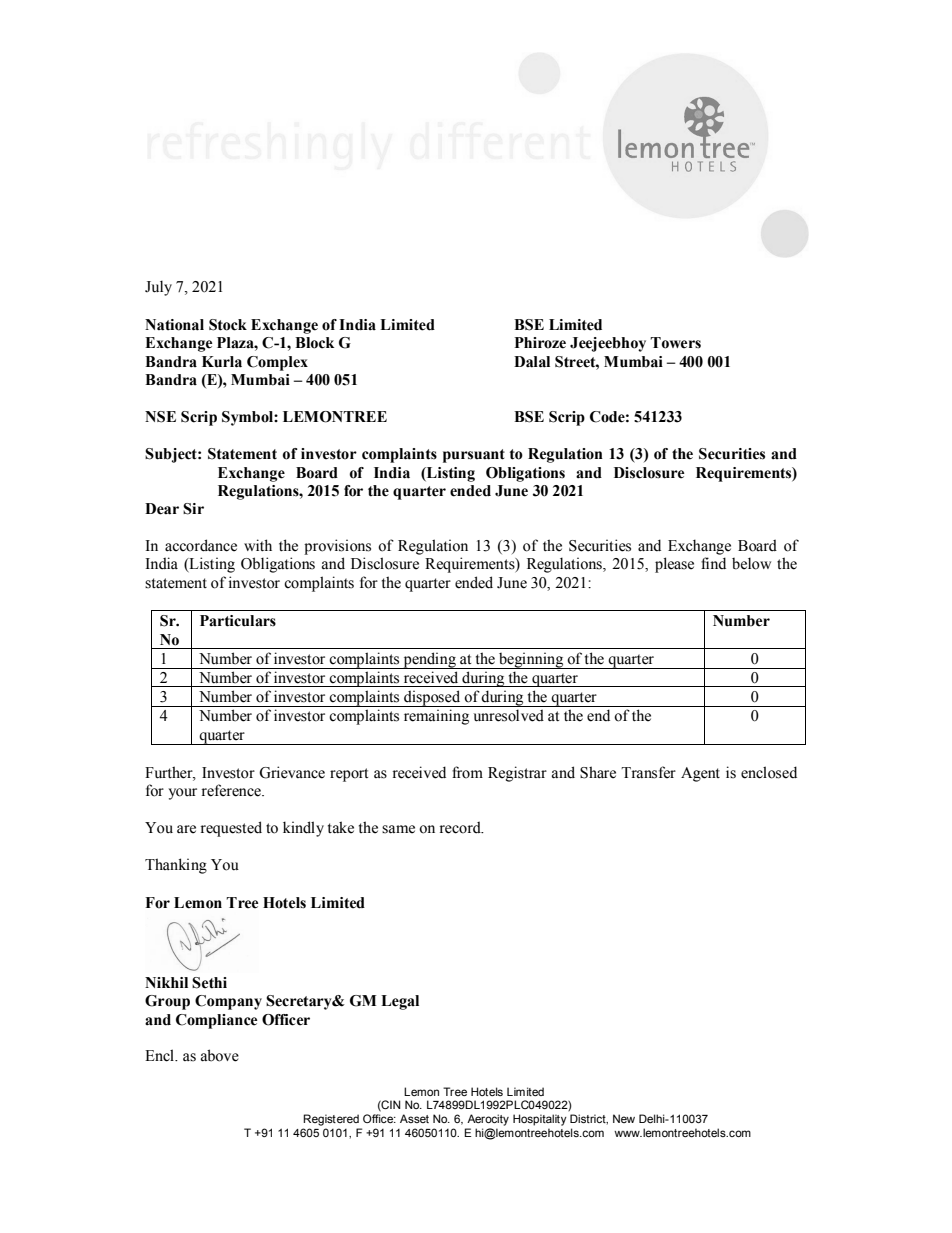 The width and height of the page is (952, 1233). Describe the element at coordinates (700, 774) in the page. I see `Agent` at that location.
